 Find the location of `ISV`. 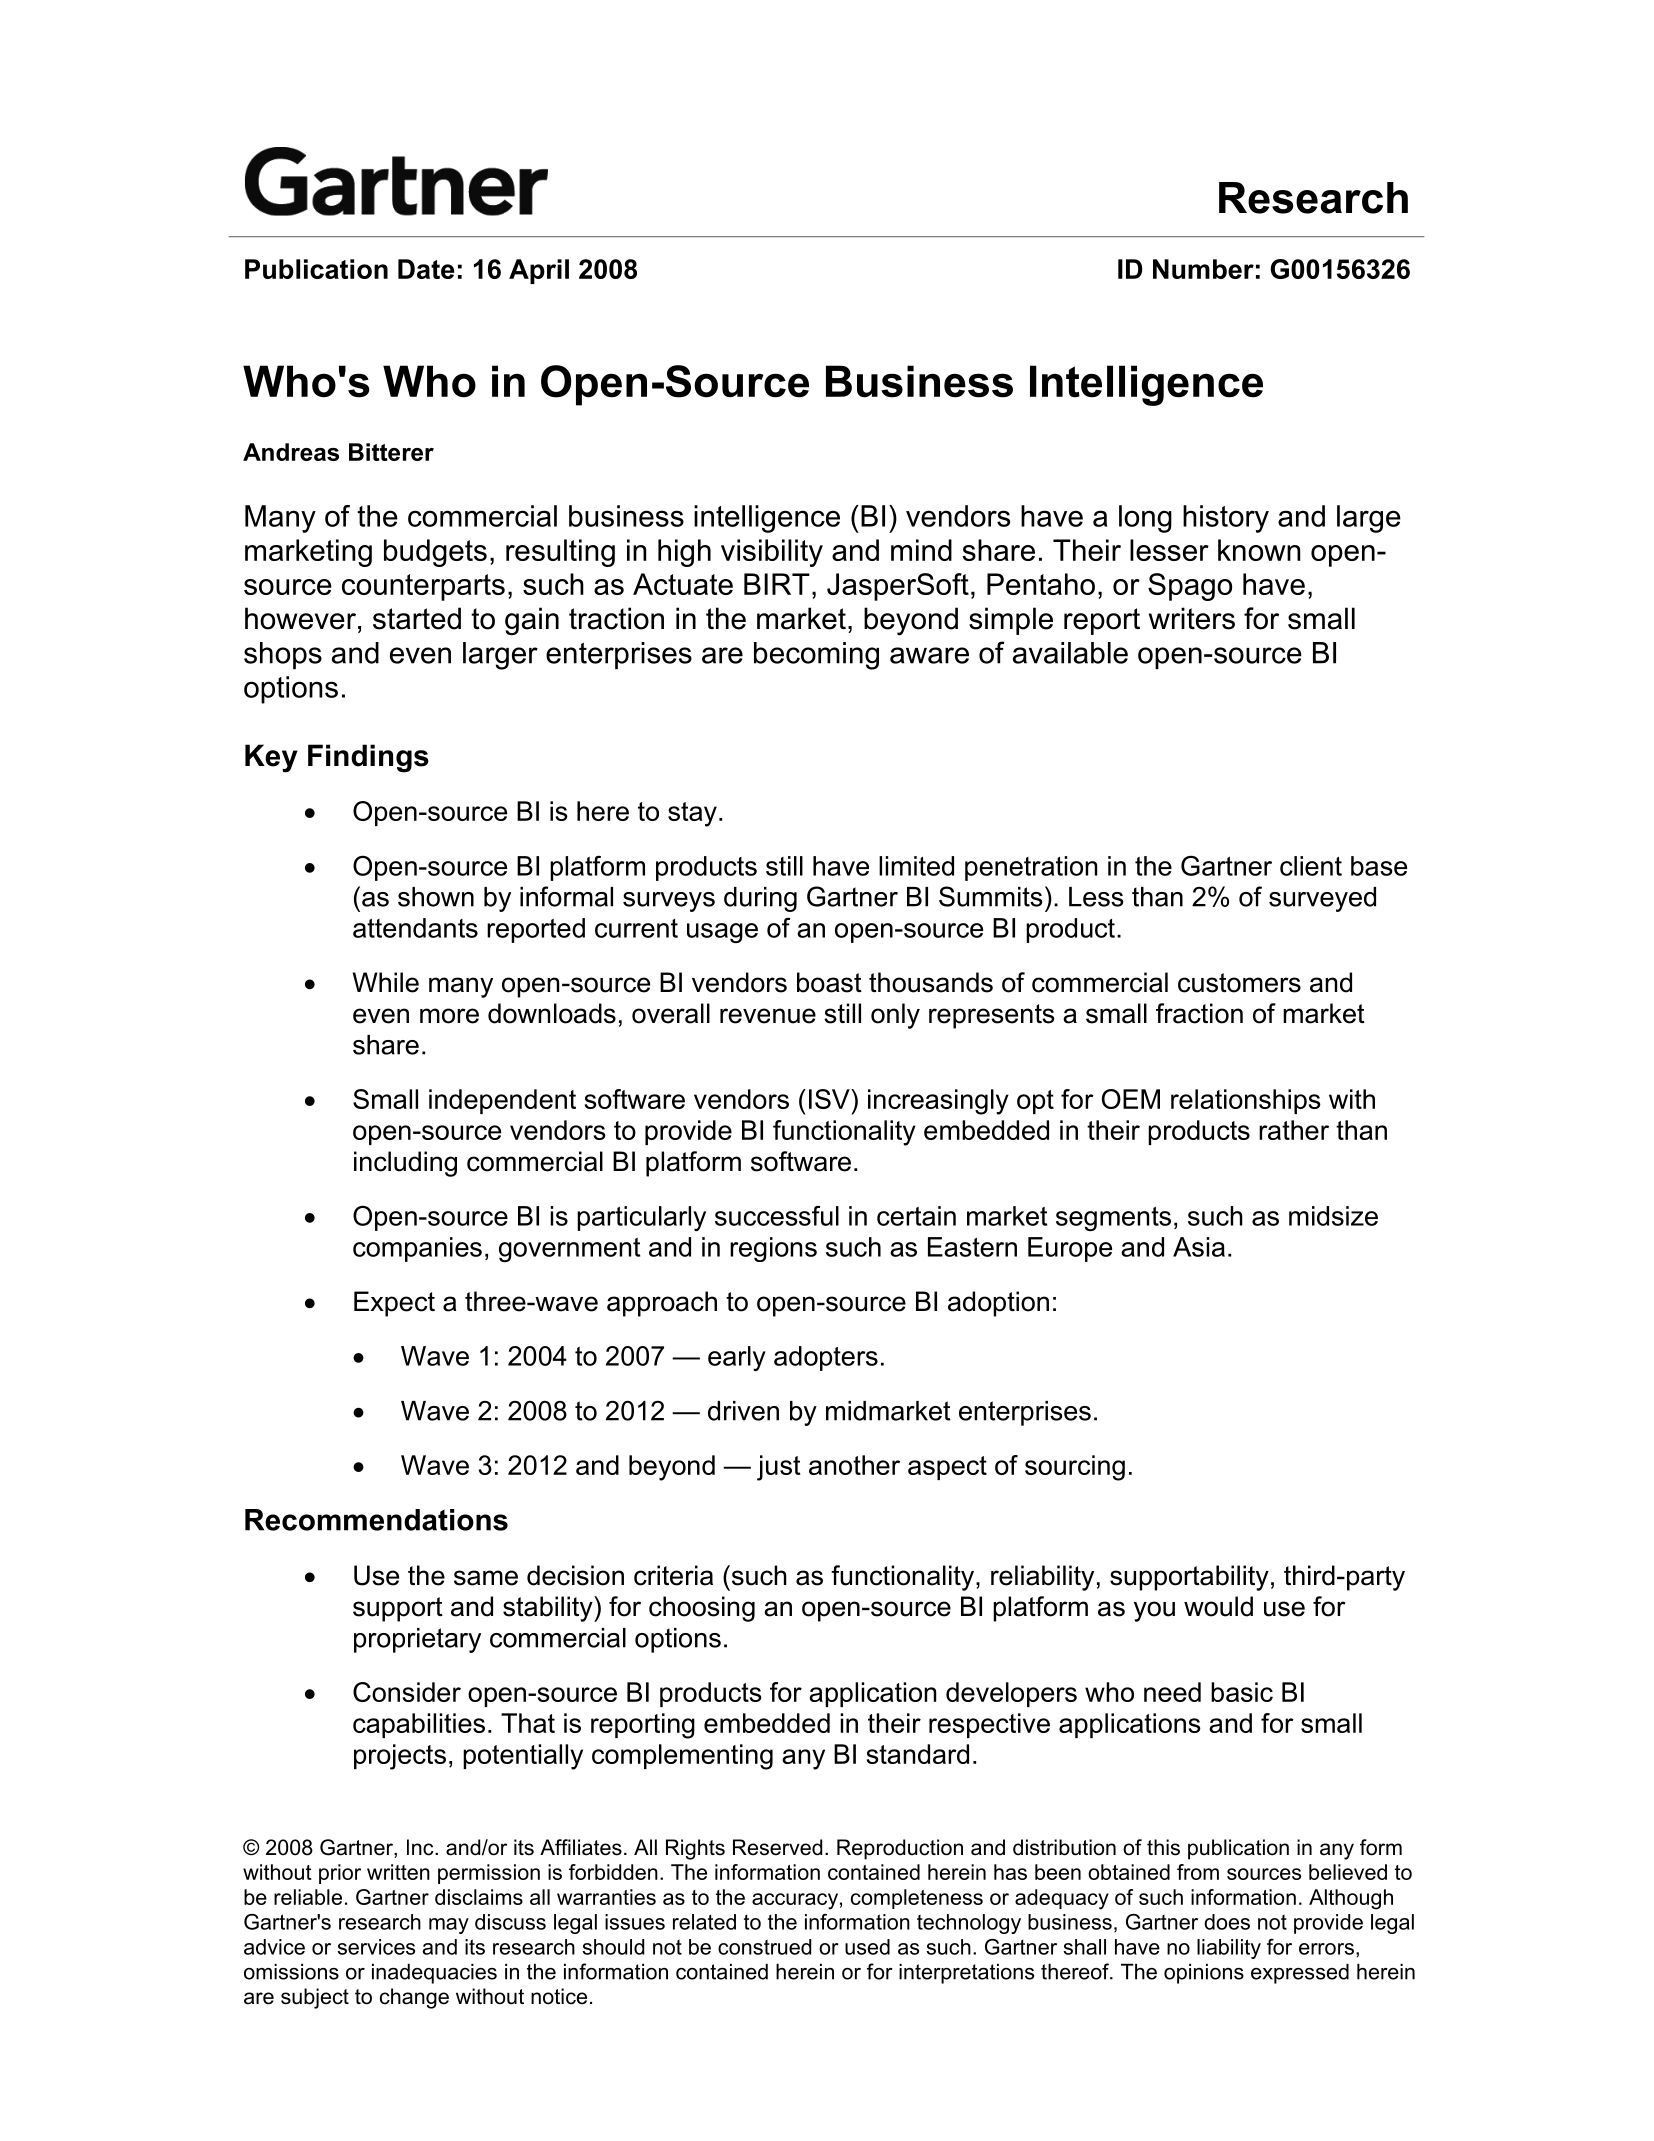

ISV is located at coordinates (830, 1099).
